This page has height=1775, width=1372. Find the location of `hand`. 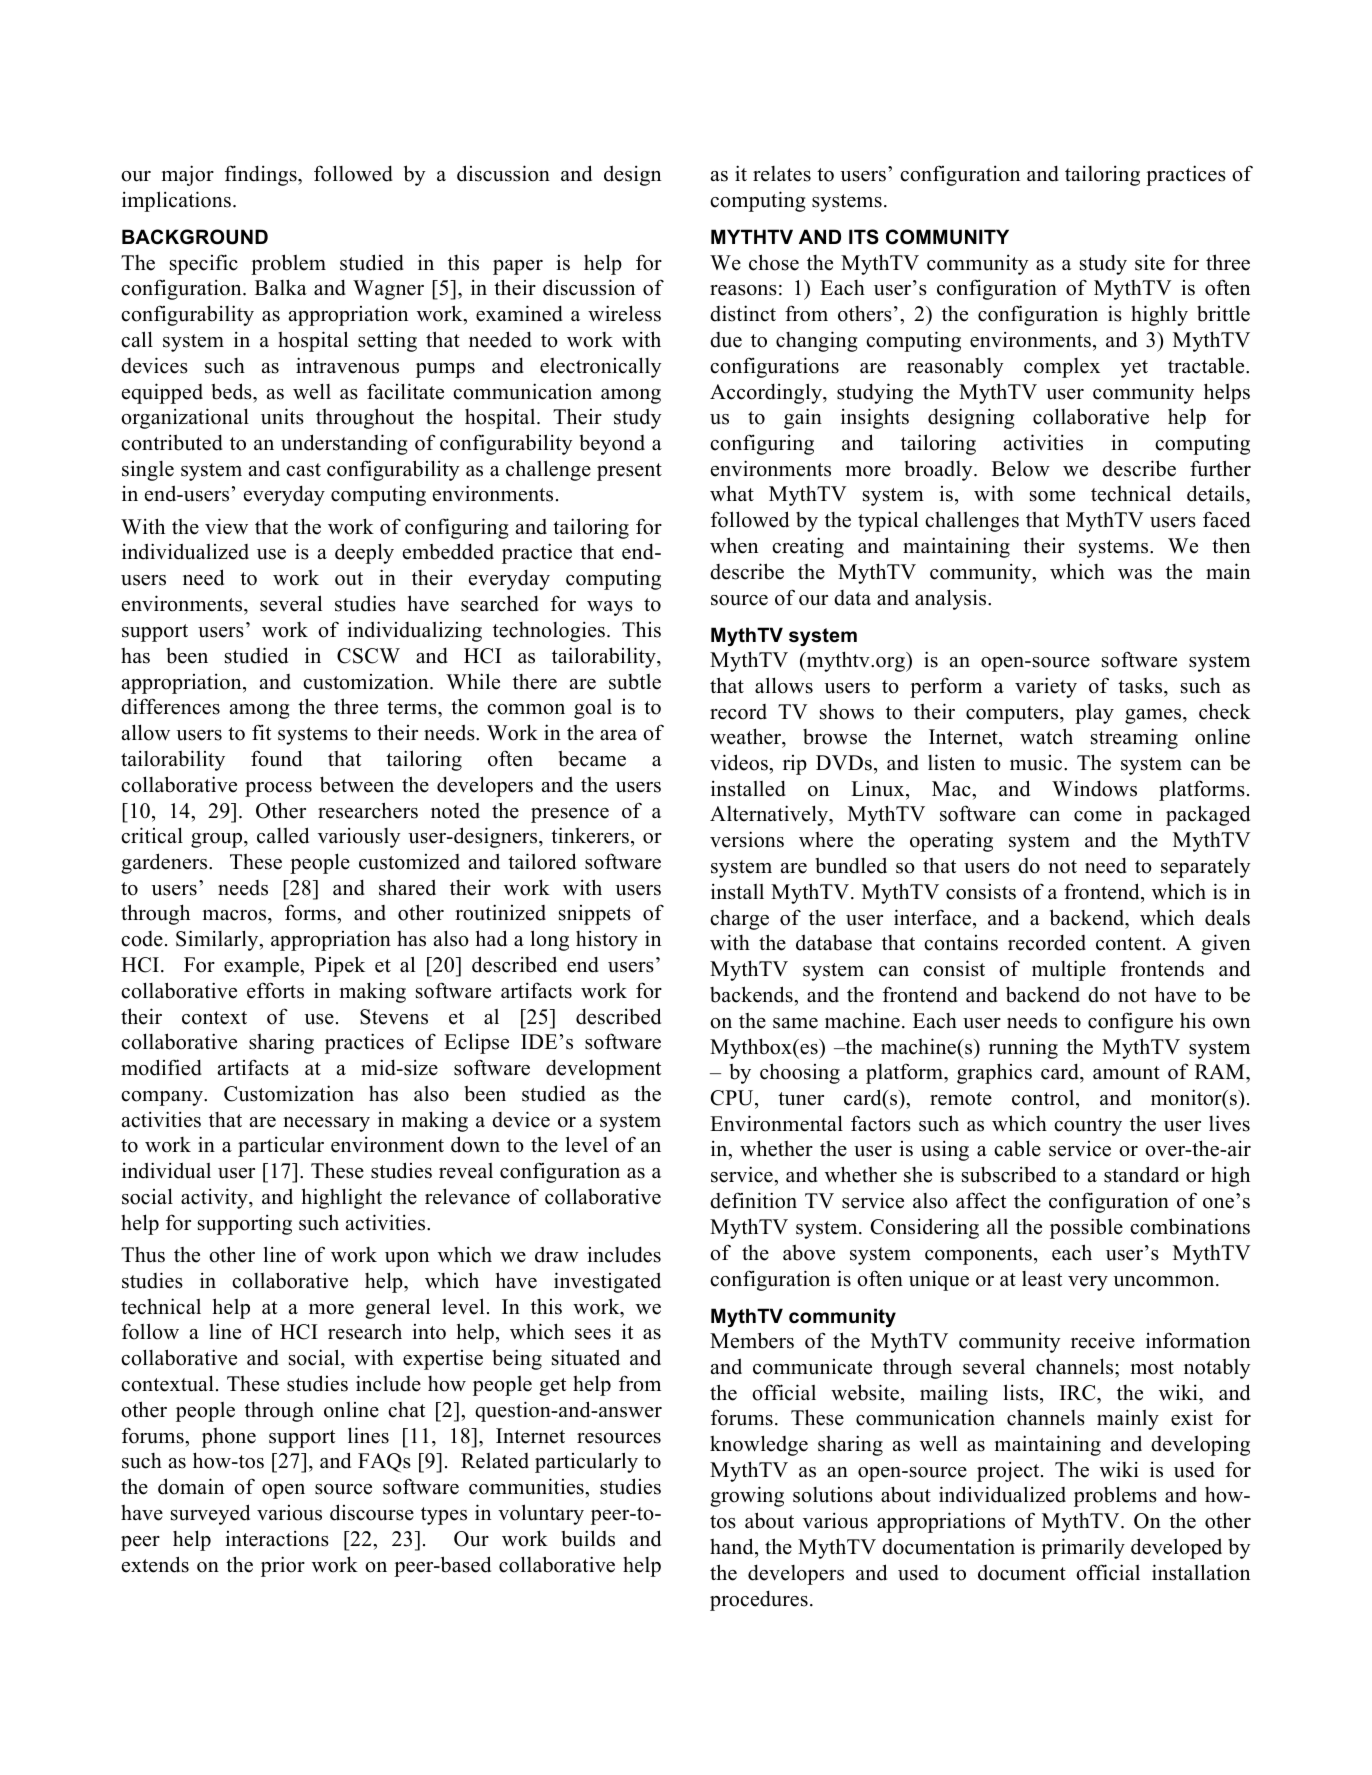

hand is located at coordinates (733, 1546).
